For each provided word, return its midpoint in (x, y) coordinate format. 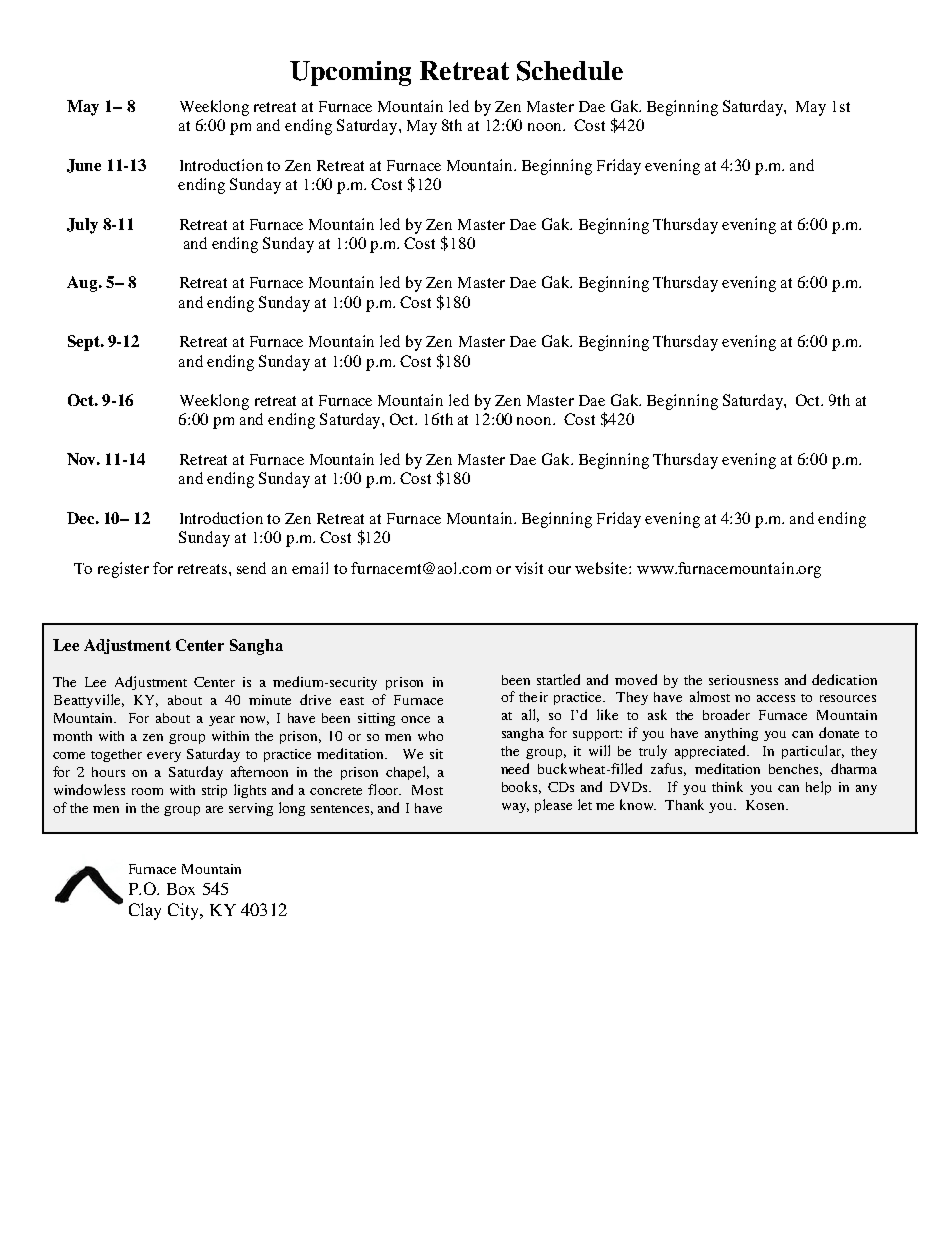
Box (181, 889)
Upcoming (350, 73)
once (415, 719)
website (602, 568)
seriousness (743, 680)
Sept (85, 343)
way (515, 808)
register (123, 570)
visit (529, 568)
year (222, 721)
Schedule (570, 71)
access (776, 698)
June (84, 166)
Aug (83, 284)
